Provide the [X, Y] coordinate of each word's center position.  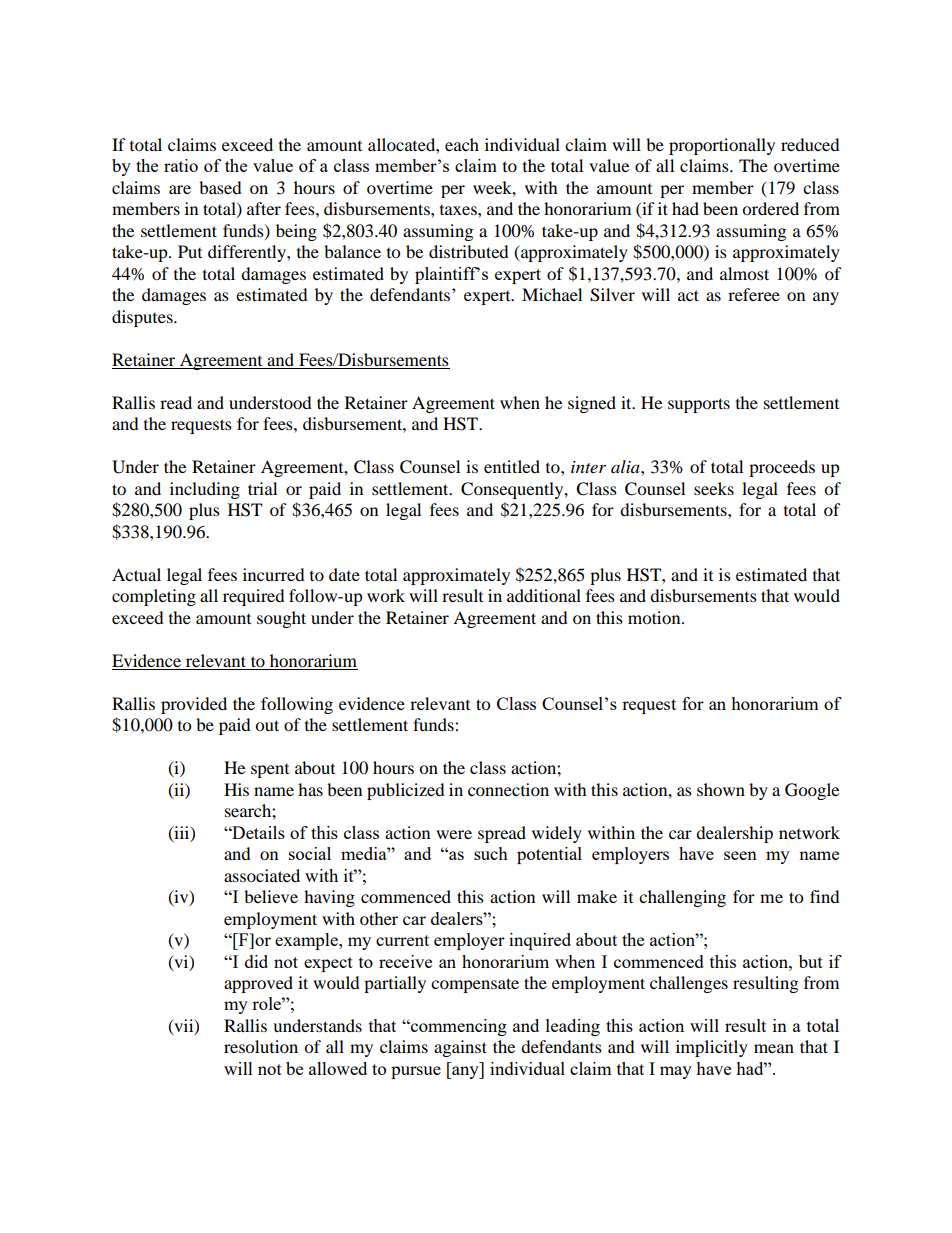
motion [655, 617]
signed [592, 404]
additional [544, 595]
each [462, 144]
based [220, 187]
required [254, 597]
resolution [261, 1046]
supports [699, 405]
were [454, 834]
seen [740, 855]
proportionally [722, 146]
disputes [143, 318]
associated [262, 875]
